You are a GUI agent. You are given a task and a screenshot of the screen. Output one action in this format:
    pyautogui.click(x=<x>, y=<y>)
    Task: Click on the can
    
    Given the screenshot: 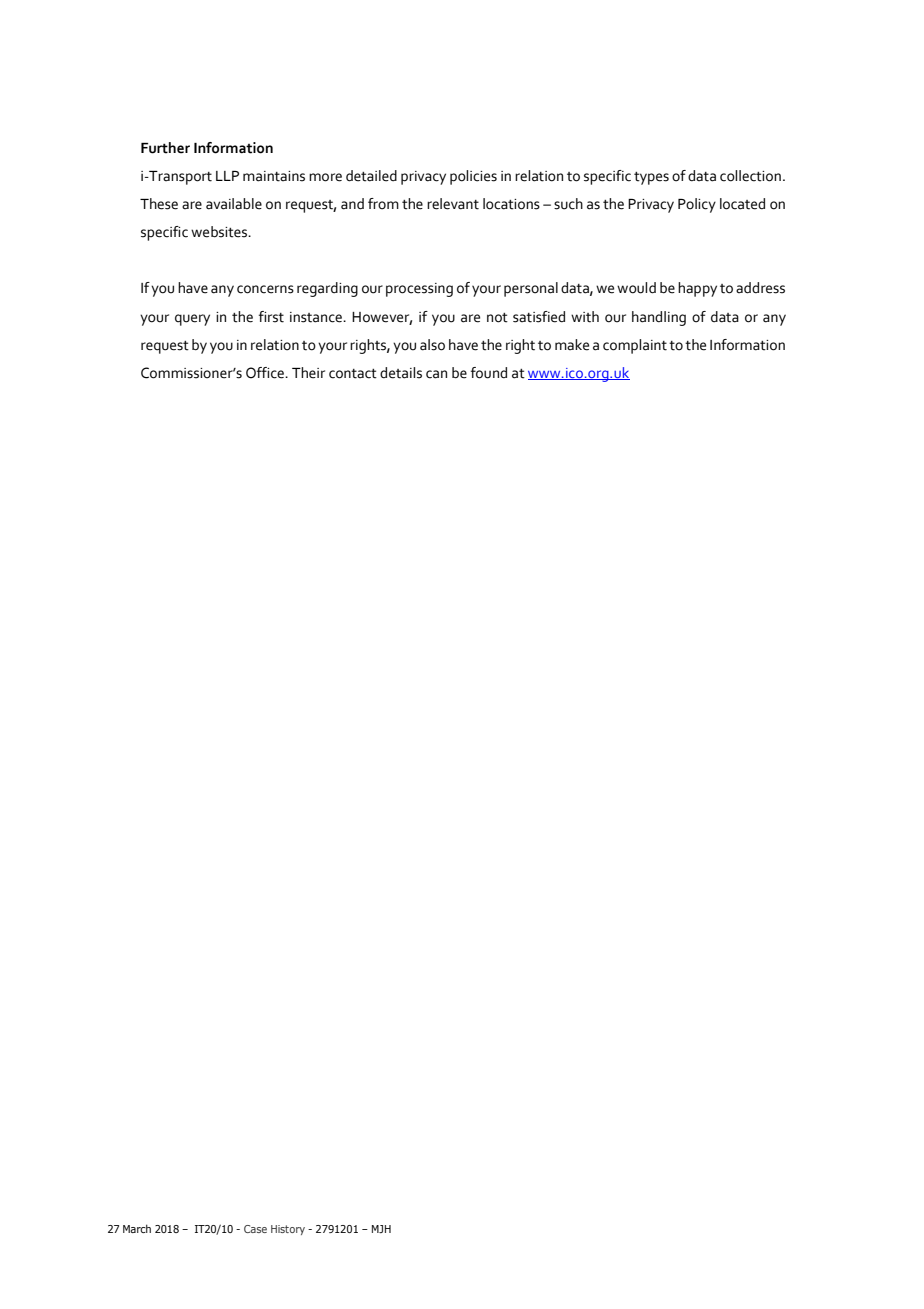 What is the action you would take?
    pyautogui.click(x=436, y=374)
